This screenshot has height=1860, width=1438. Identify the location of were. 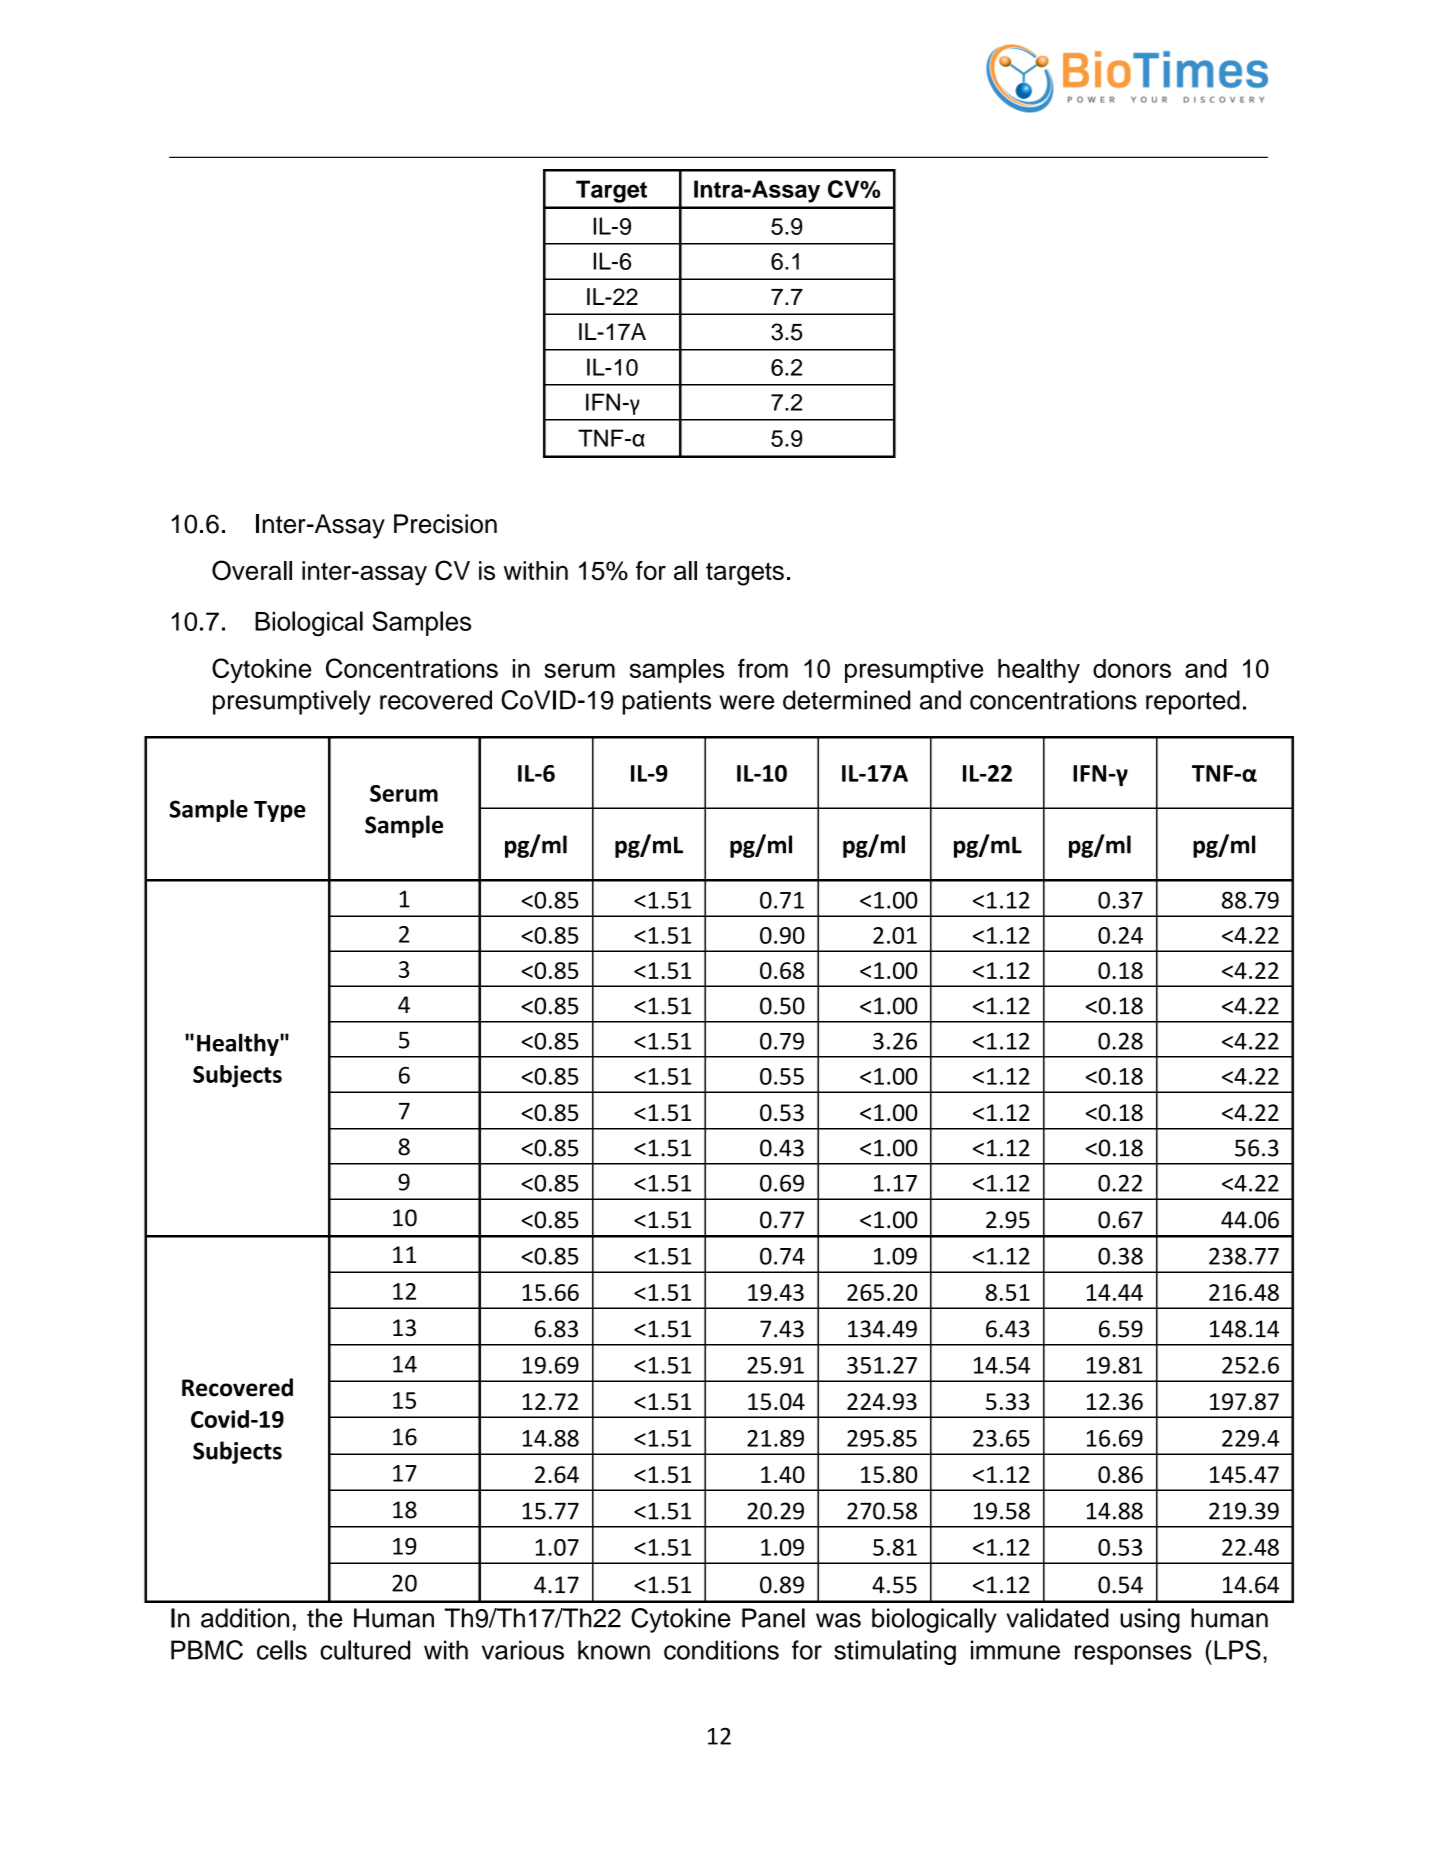
(746, 702).
